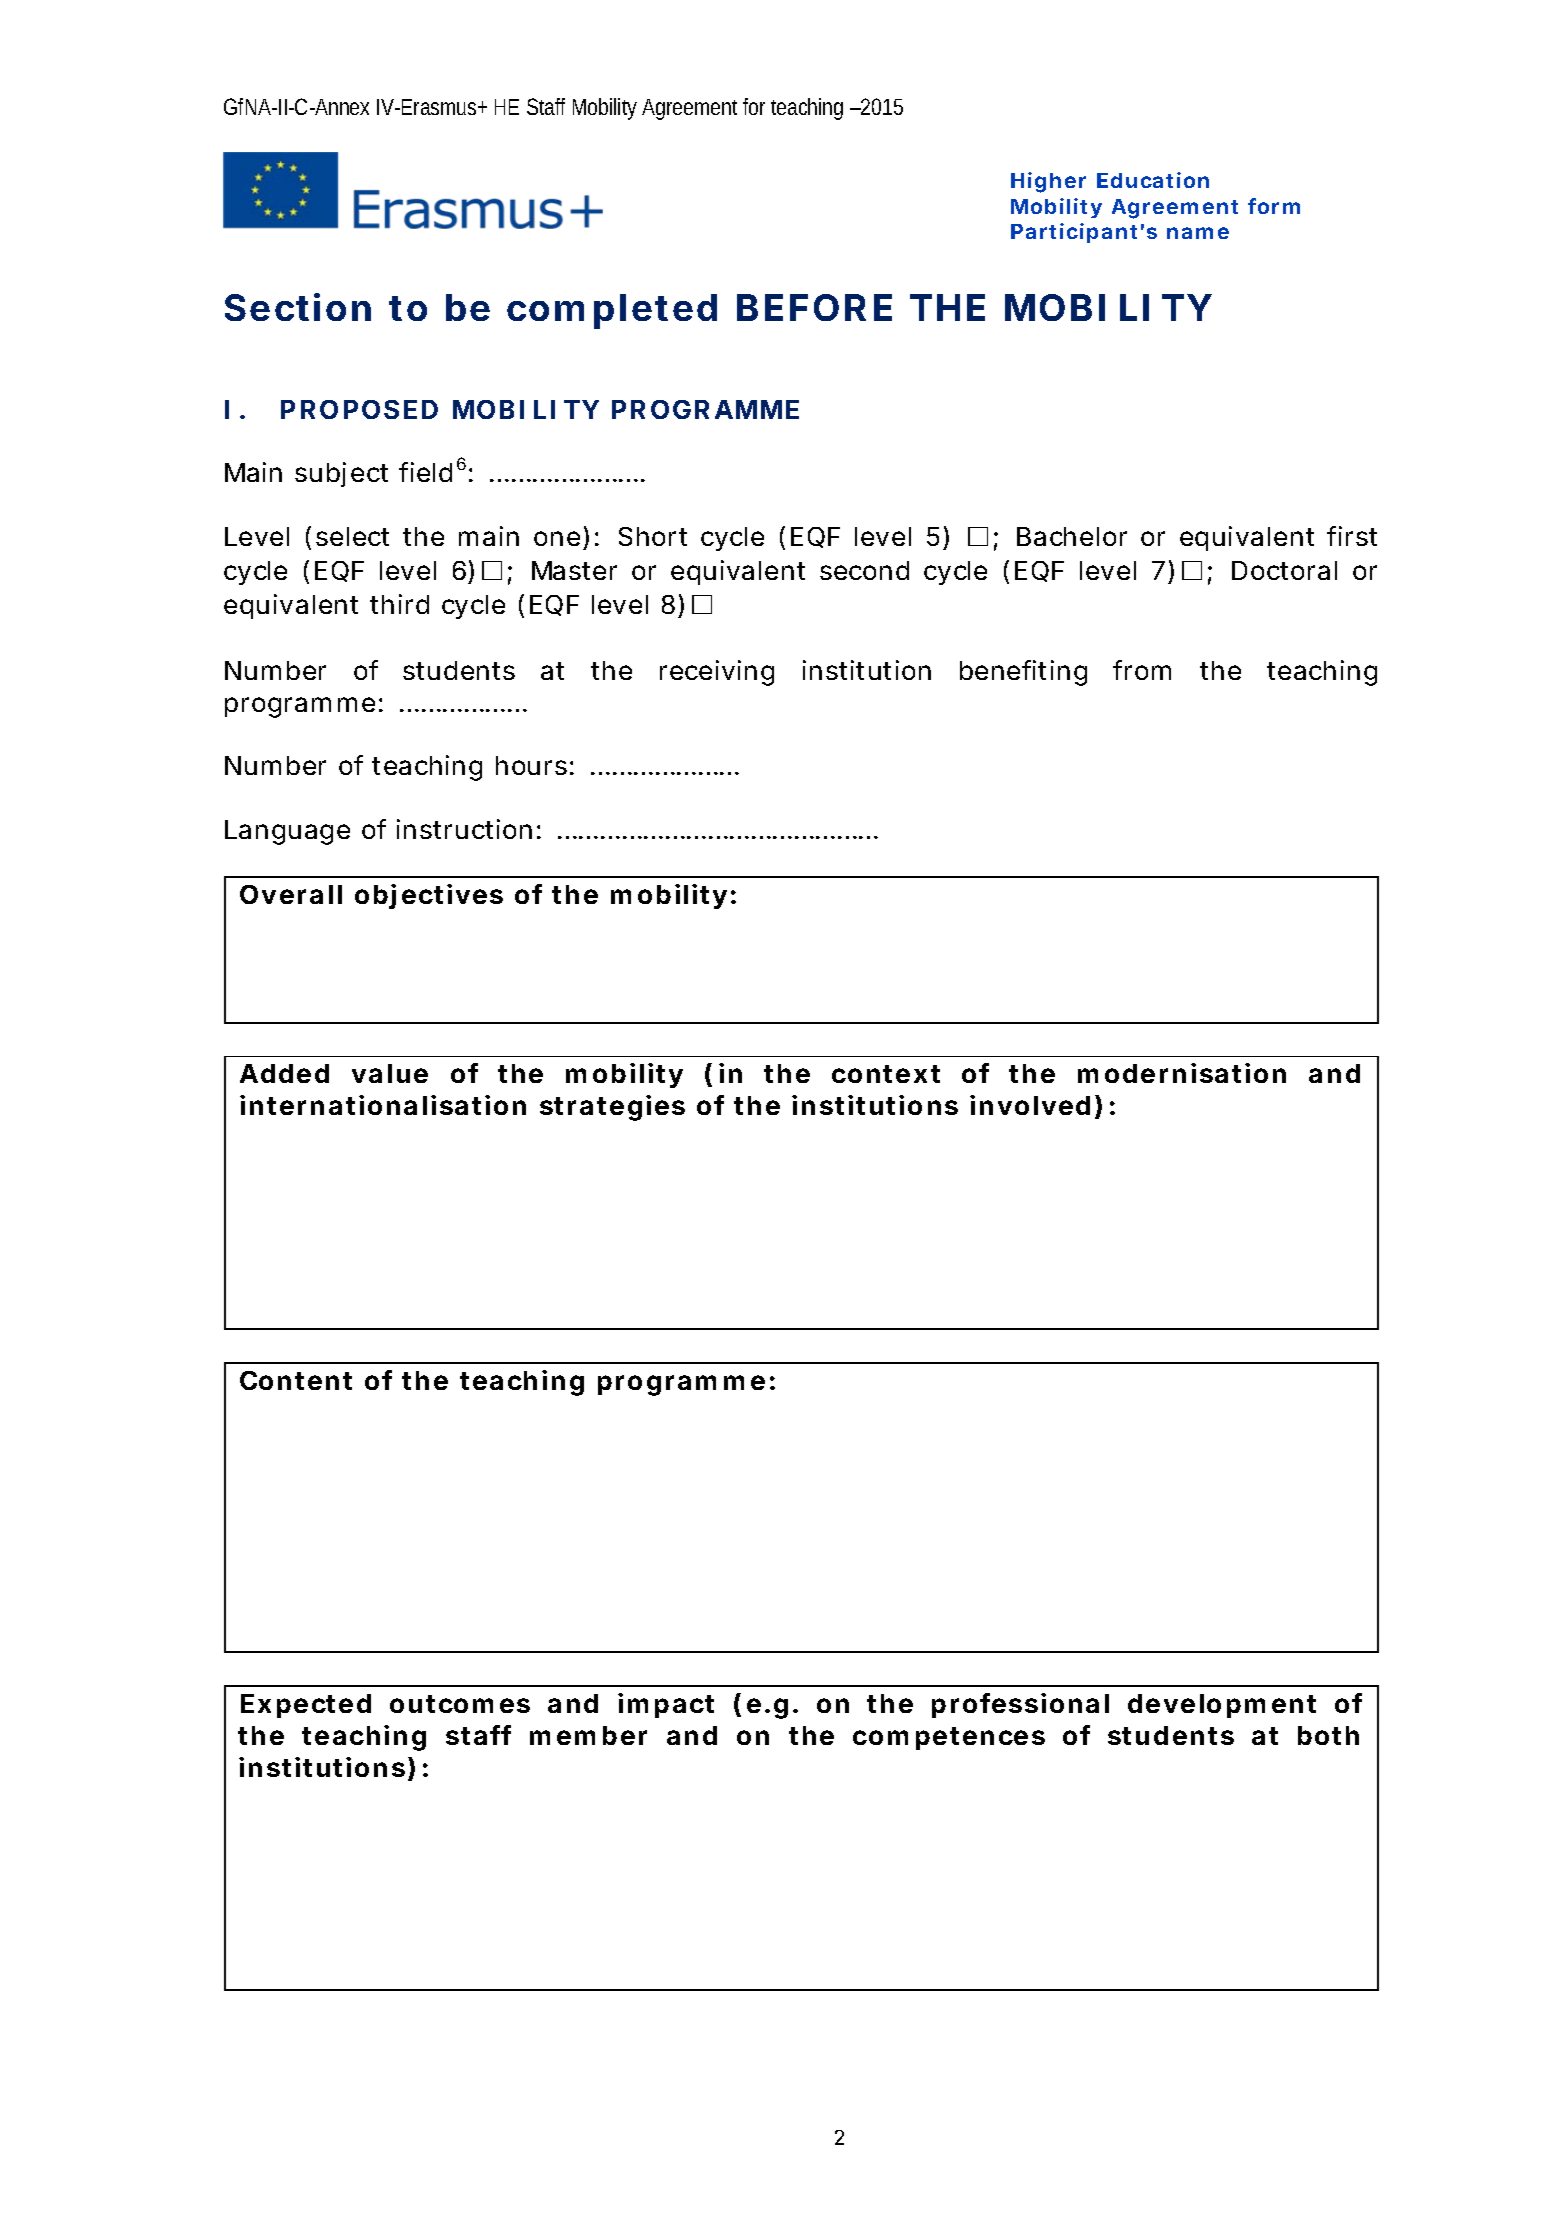 This screenshot has height=2215, width=1566. I want to click on completed, so click(612, 311).
